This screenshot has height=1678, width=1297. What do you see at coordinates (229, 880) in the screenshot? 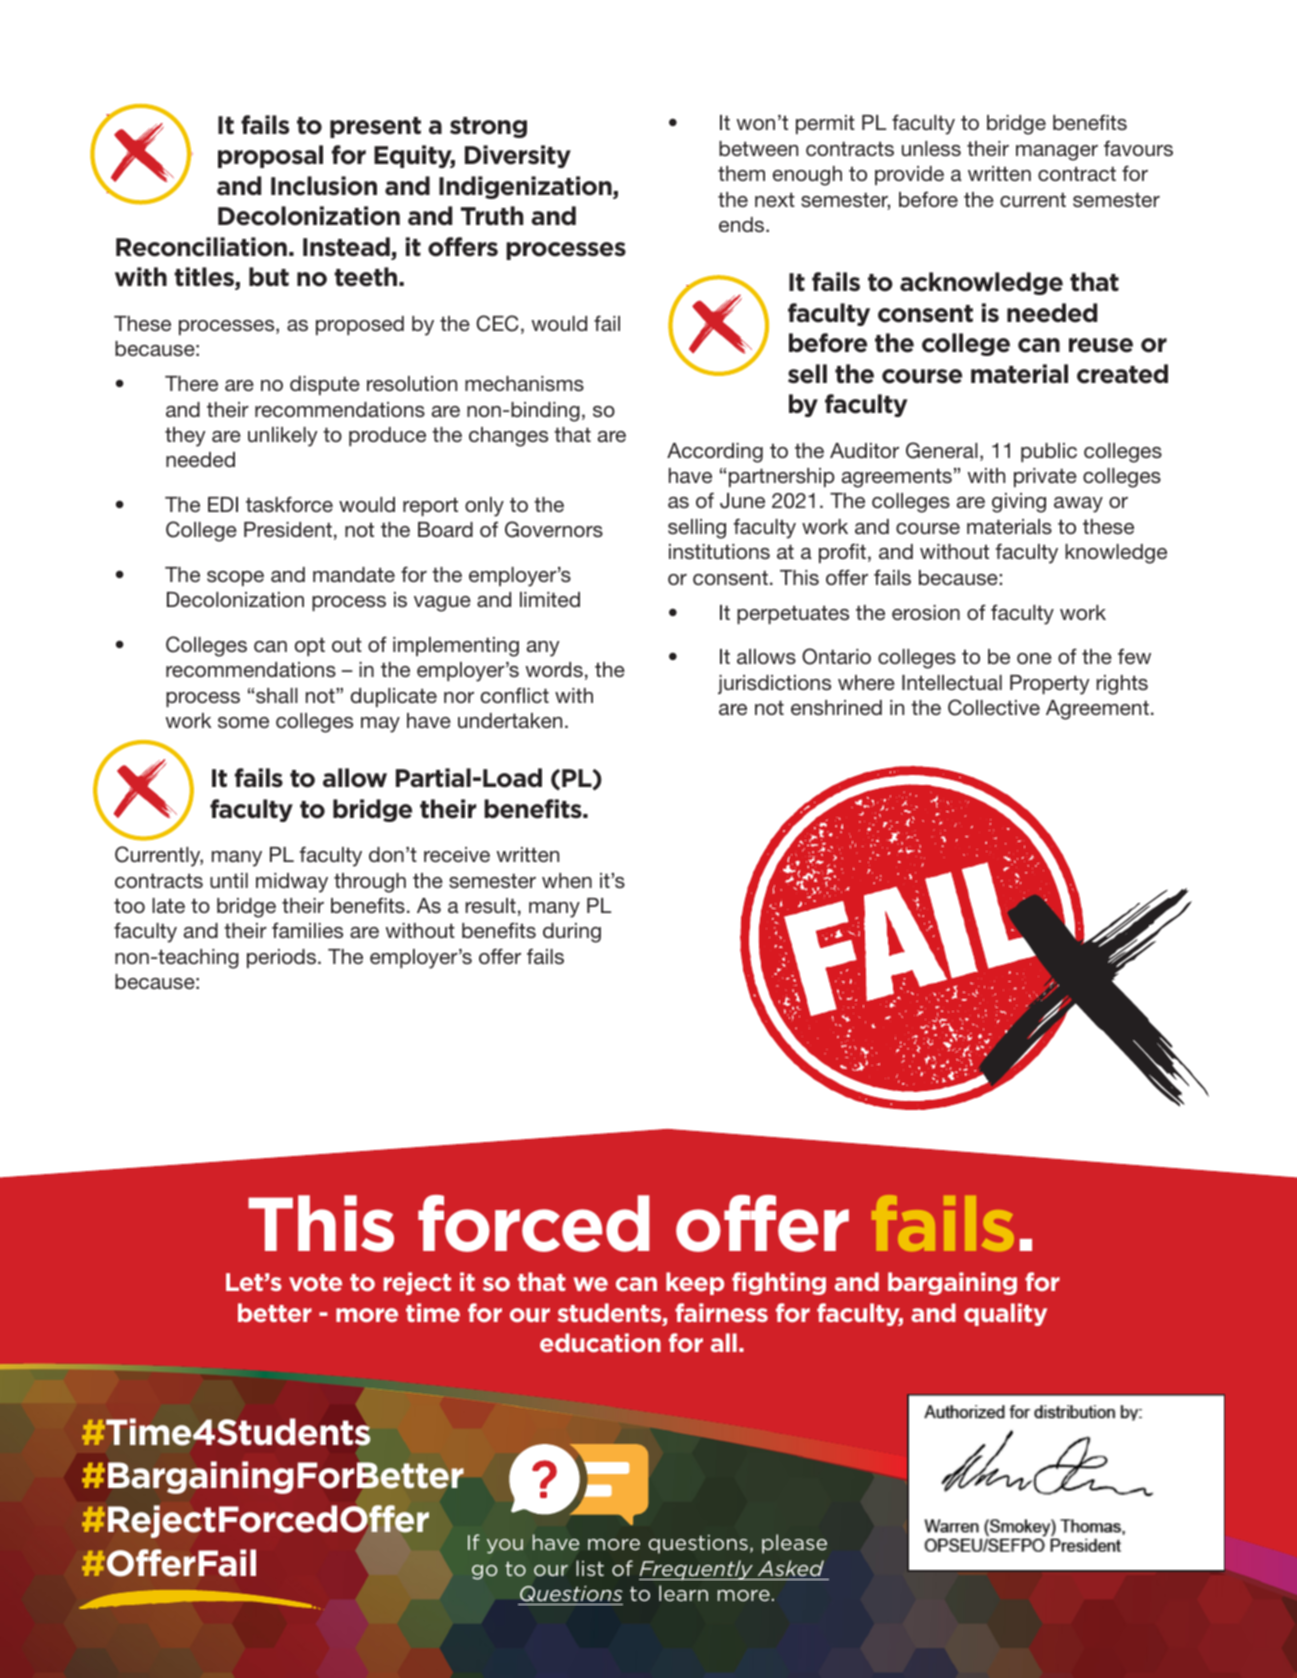
I see `until` at bounding box center [229, 880].
